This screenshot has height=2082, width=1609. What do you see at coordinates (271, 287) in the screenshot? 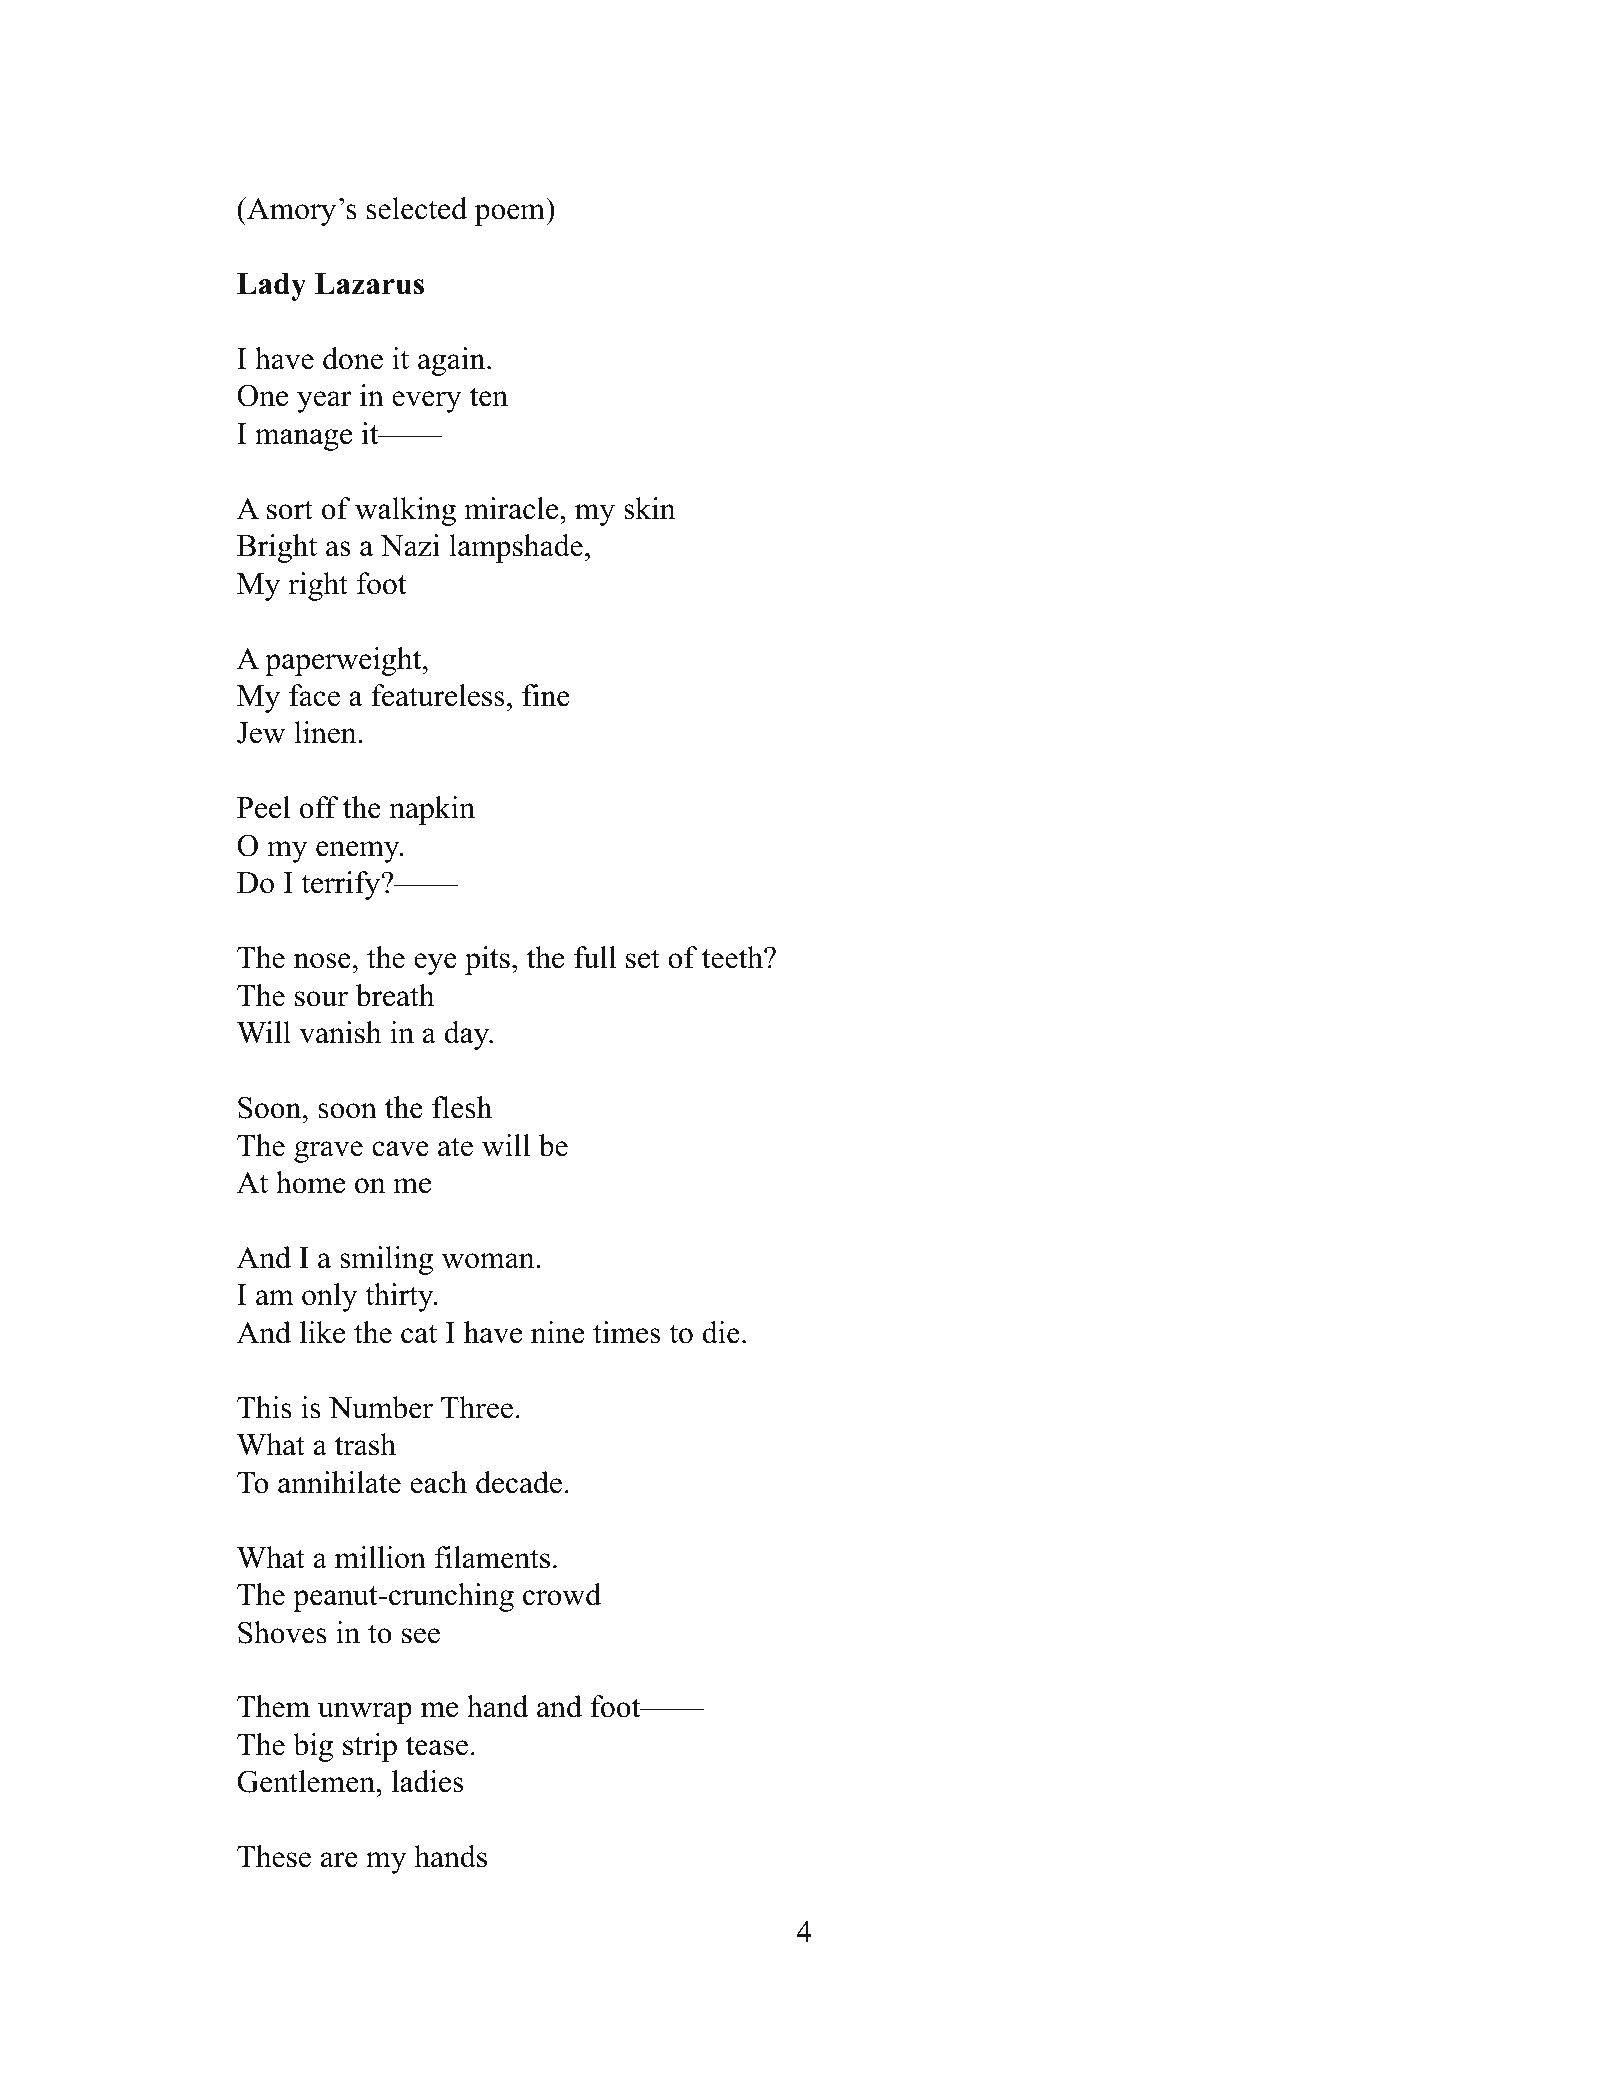
I see `Lady` at bounding box center [271, 287].
